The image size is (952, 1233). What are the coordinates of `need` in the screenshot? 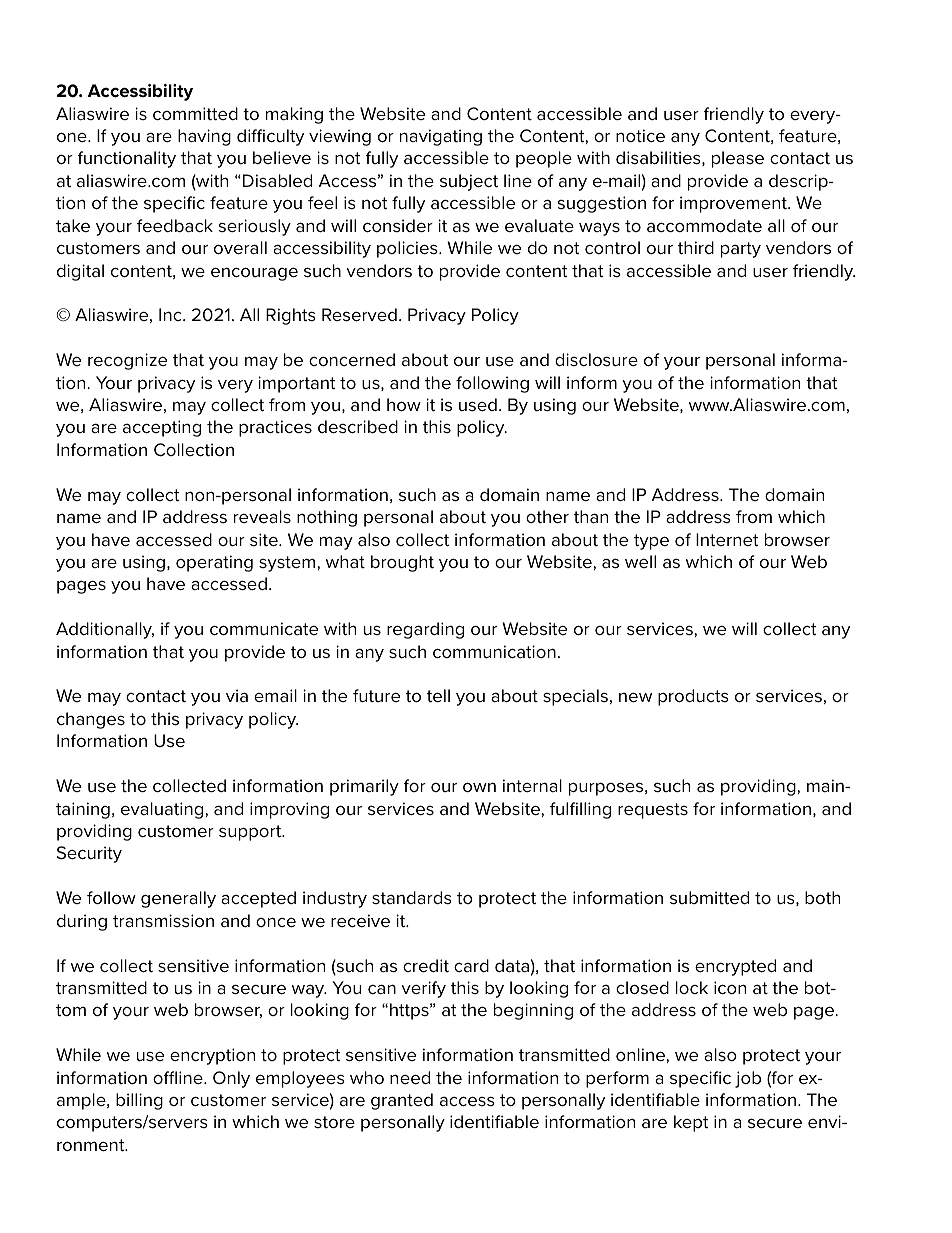 It's located at (410, 1077).
